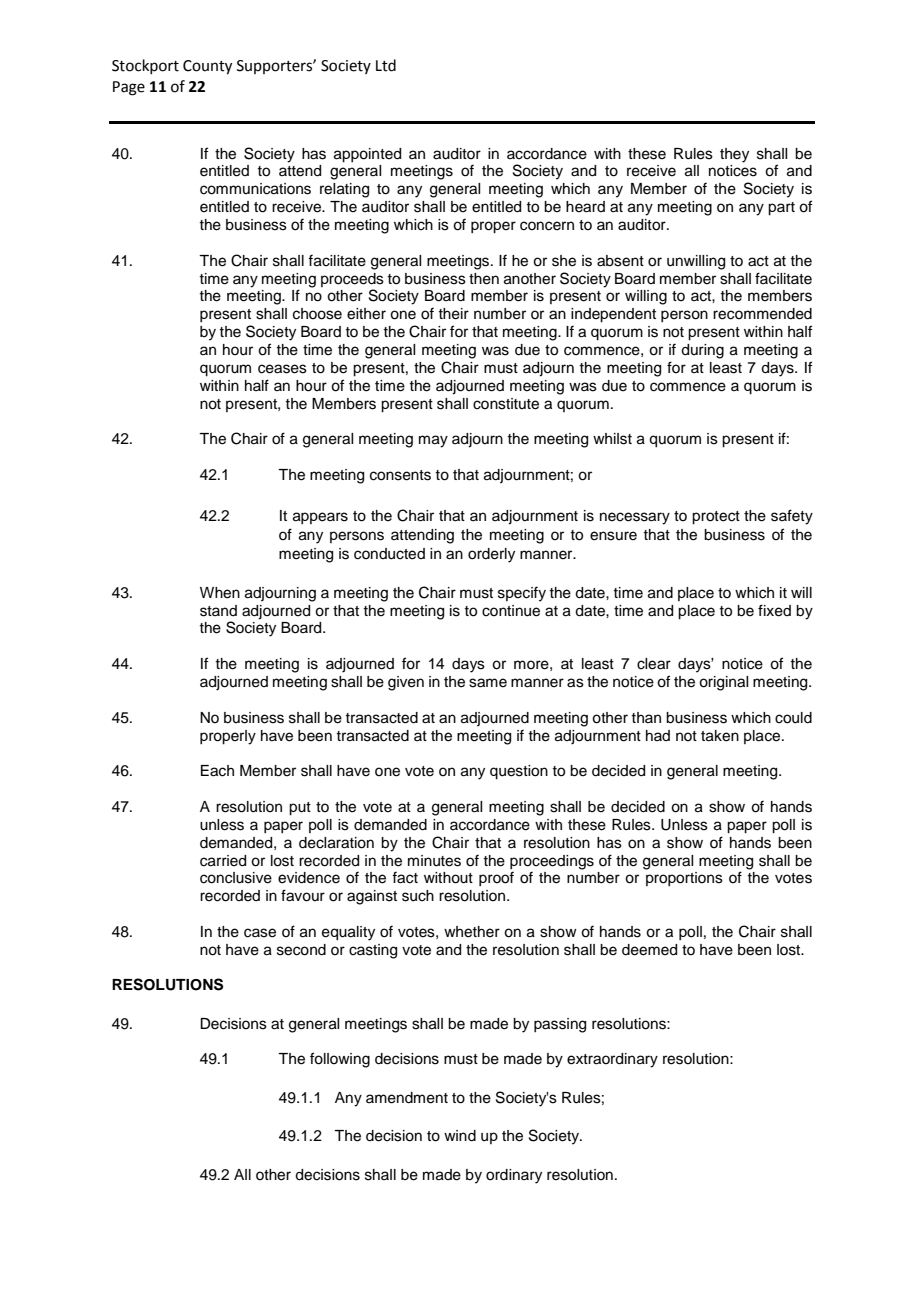 The width and height of the screenshot is (924, 1308). Describe the element at coordinates (684, 879) in the screenshot. I see `proportions` at that location.
